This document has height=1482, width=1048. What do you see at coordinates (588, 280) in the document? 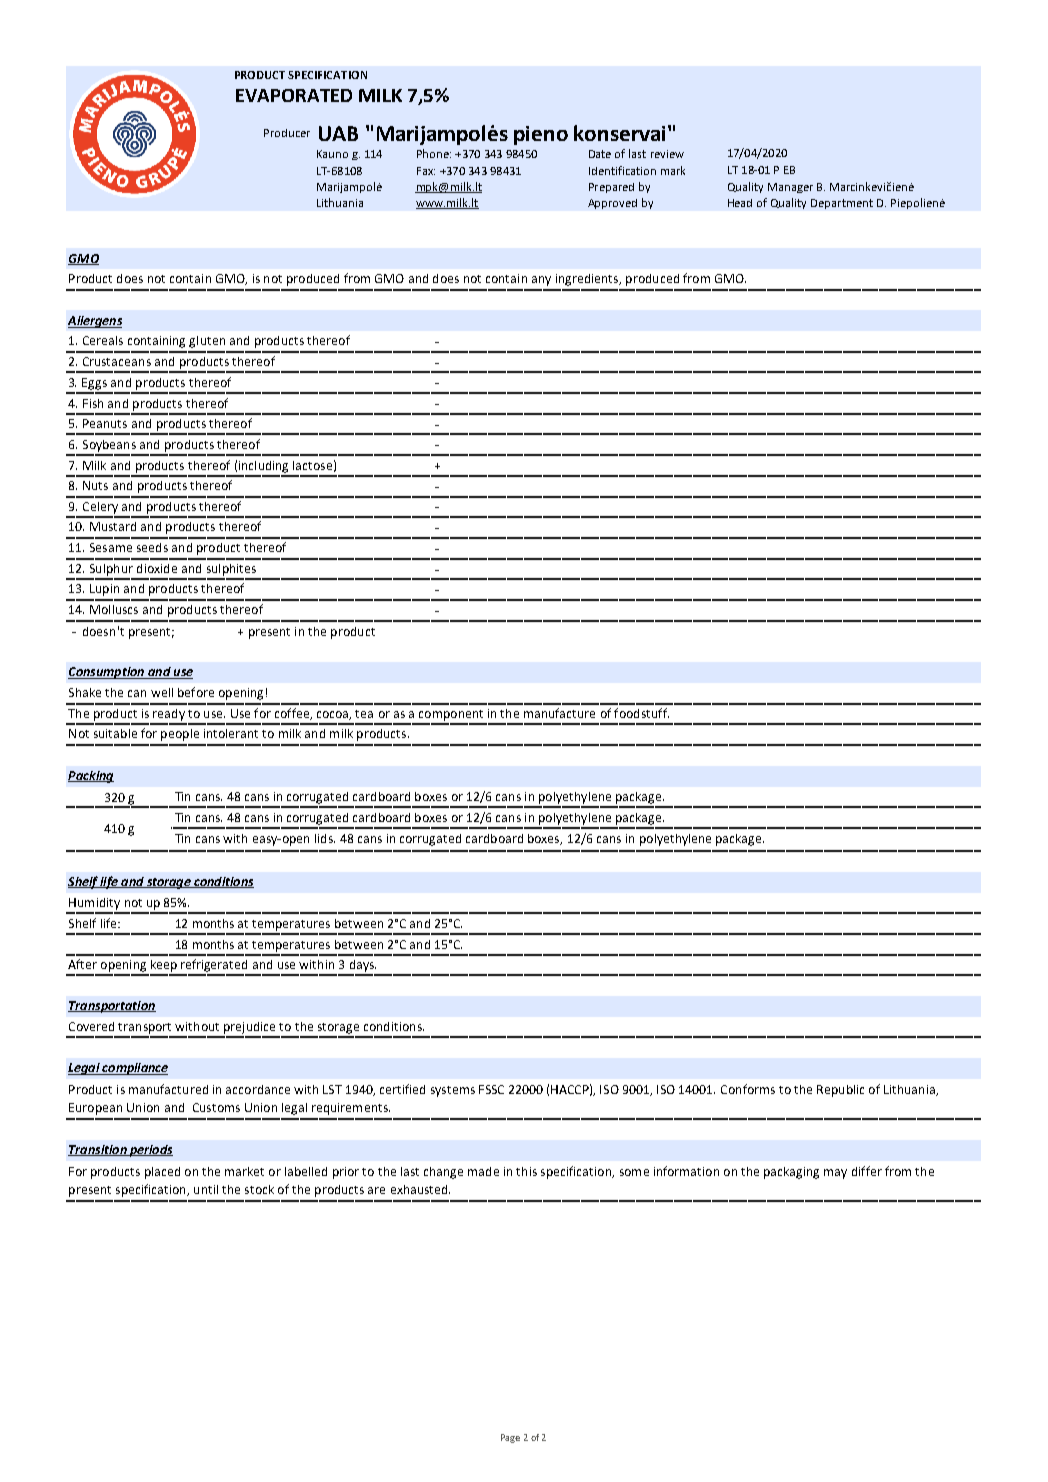
I see `ingredients` at bounding box center [588, 280].
